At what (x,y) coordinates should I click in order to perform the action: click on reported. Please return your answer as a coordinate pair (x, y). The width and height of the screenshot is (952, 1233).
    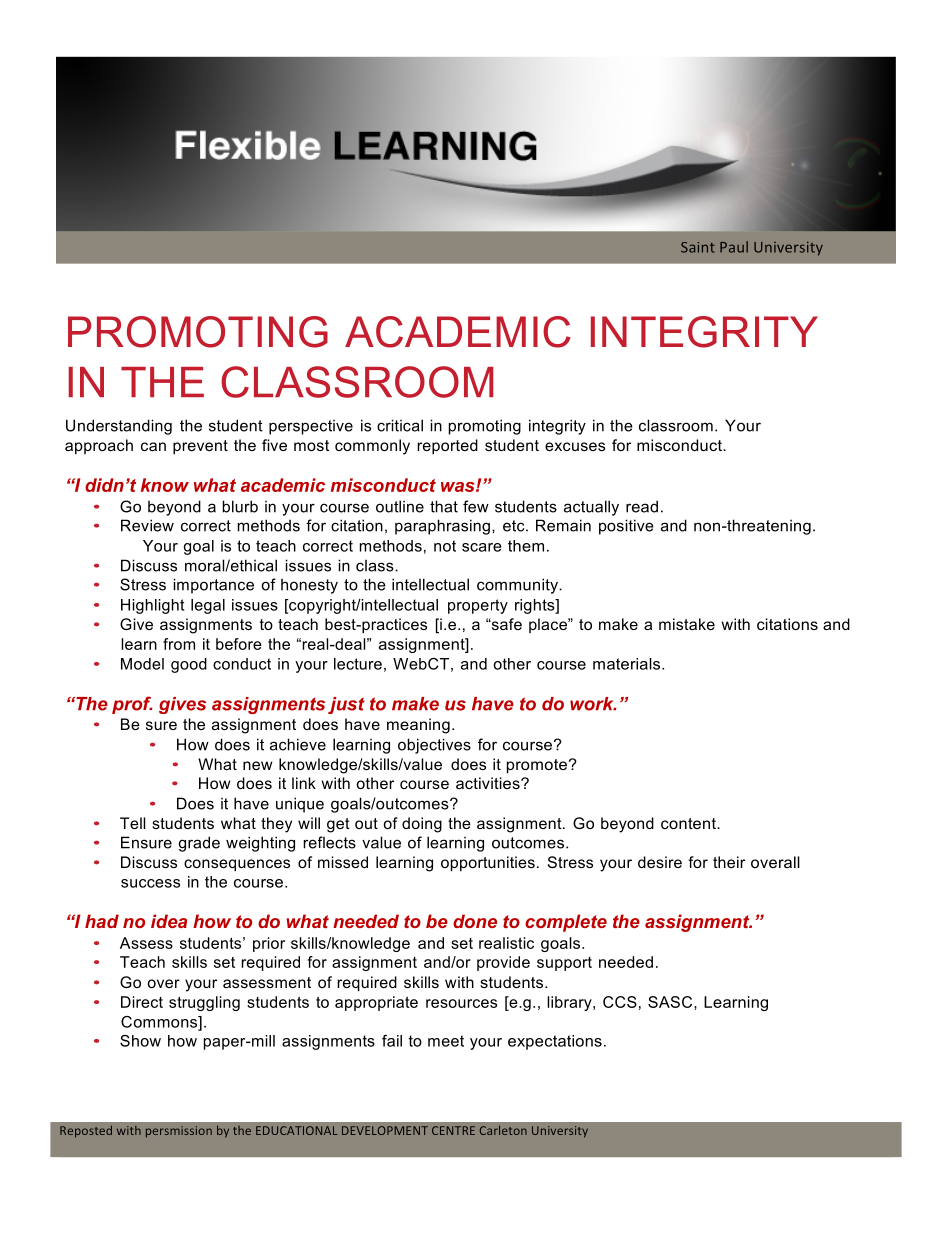
    Looking at the image, I should click on (447, 446).
